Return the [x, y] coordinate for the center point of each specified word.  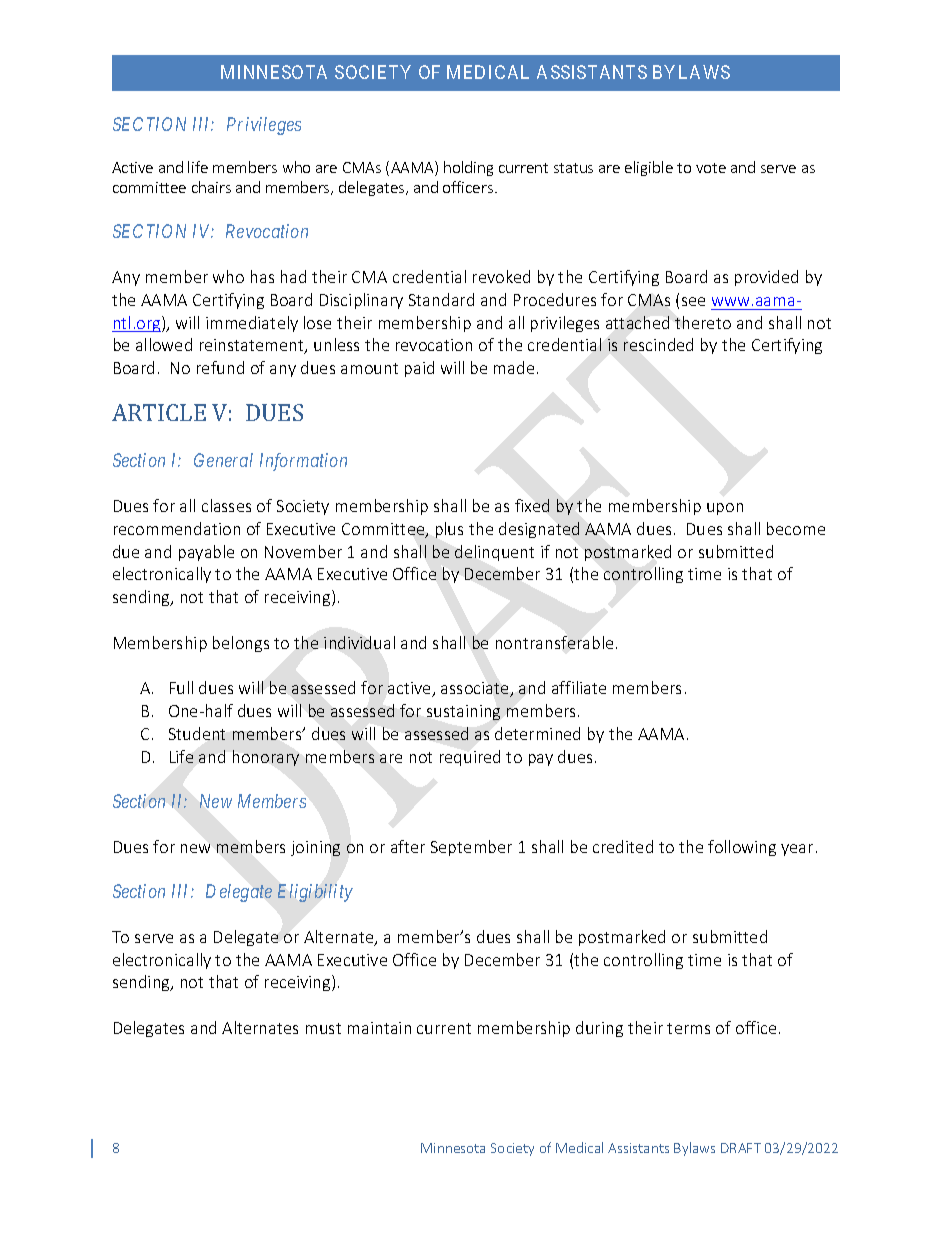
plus [449, 530]
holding [468, 168]
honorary [266, 758]
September [471, 848]
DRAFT [741, 1148]
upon [725, 509]
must [323, 1028]
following [742, 848]
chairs [211, 187]
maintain [379, 1028]
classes [226, 505]
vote [711, 168]
